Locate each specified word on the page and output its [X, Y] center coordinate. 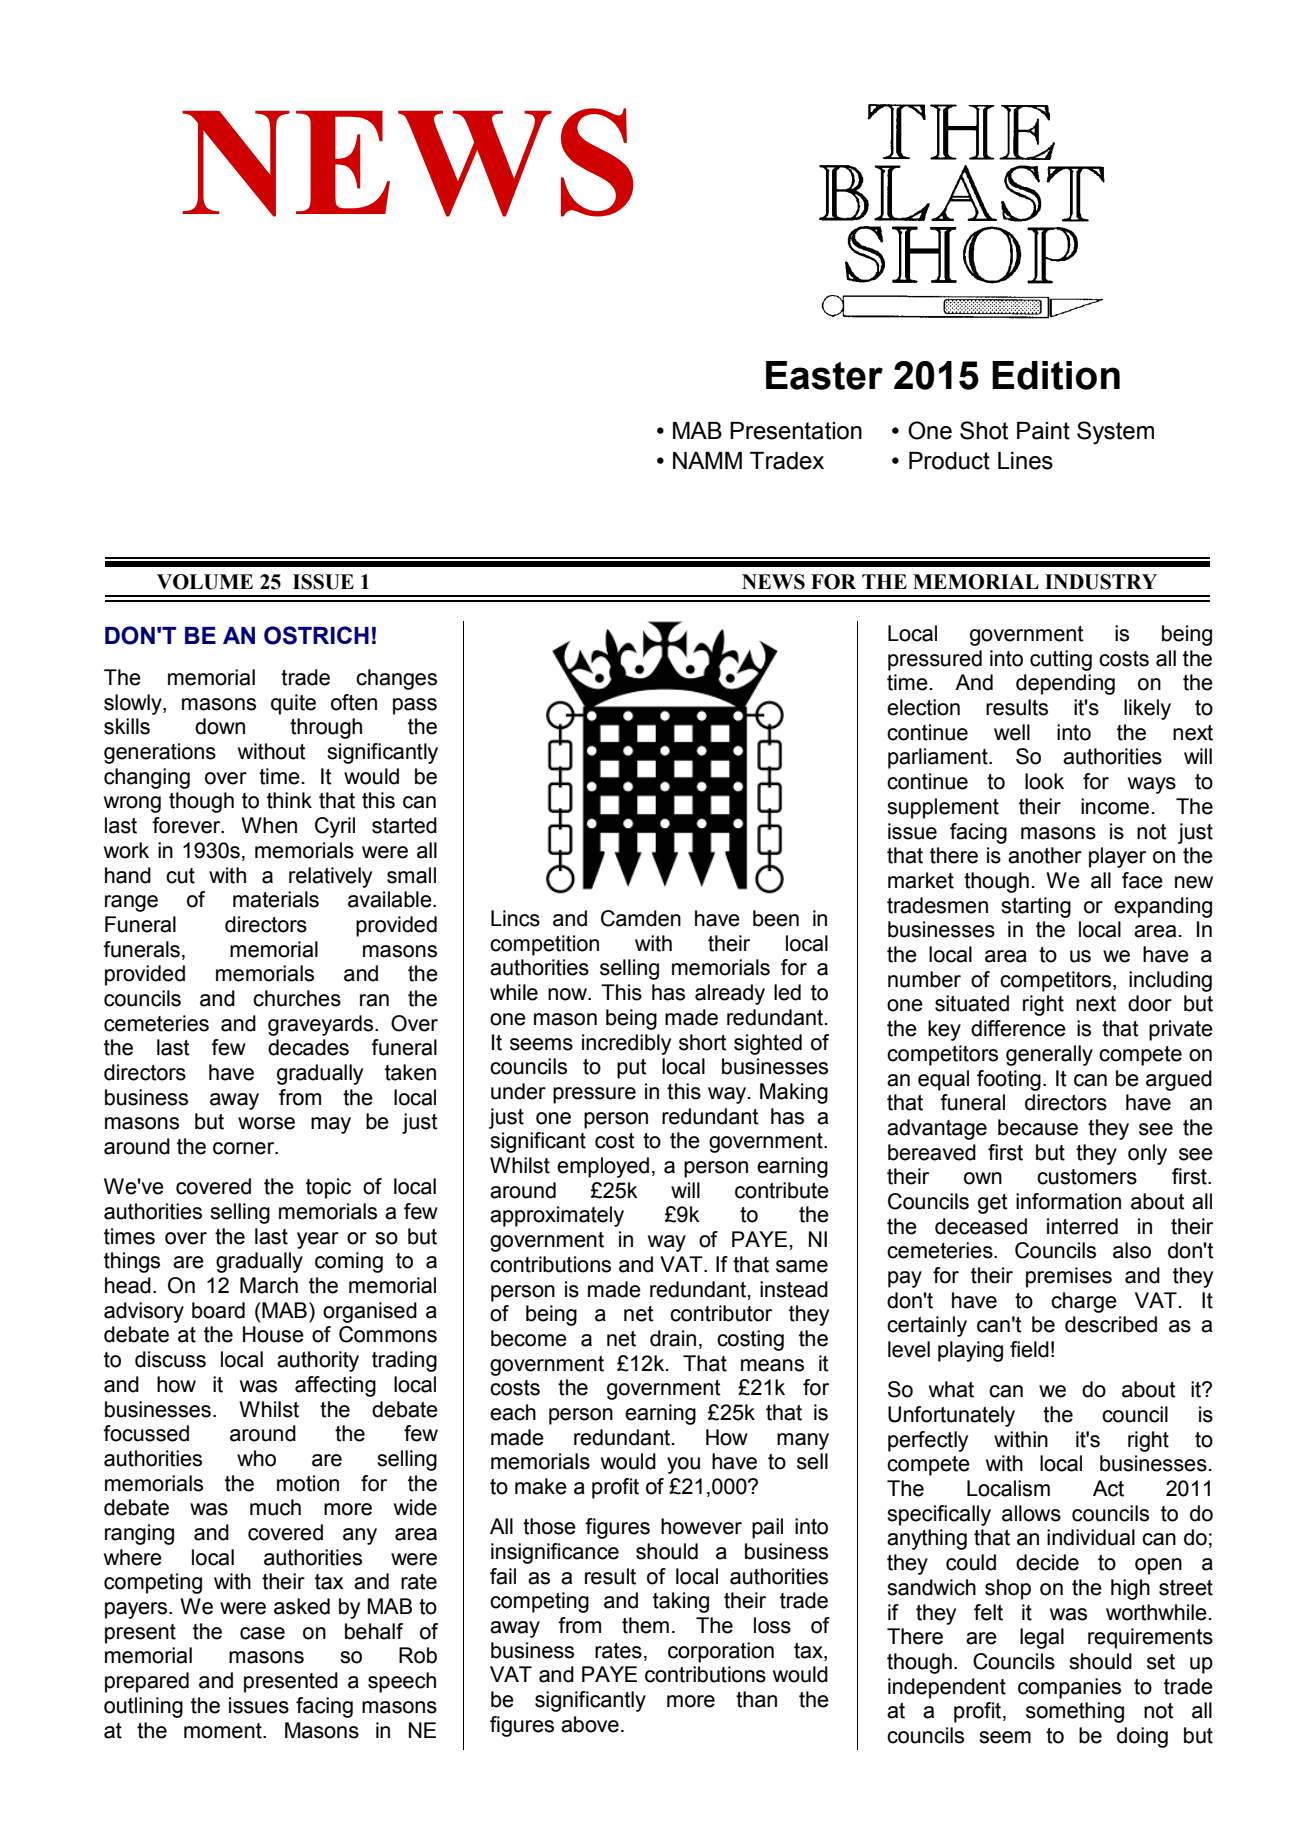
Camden [641, 918]
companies [1069, 1688]
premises [1069, 1277]
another [1045, 855]
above [590, 1724]
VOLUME [205, 582]
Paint [1043, 431]
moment [224, 1731]
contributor [721, 1313]
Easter [824, 375]
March [269, 1285]
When [269, 825]
